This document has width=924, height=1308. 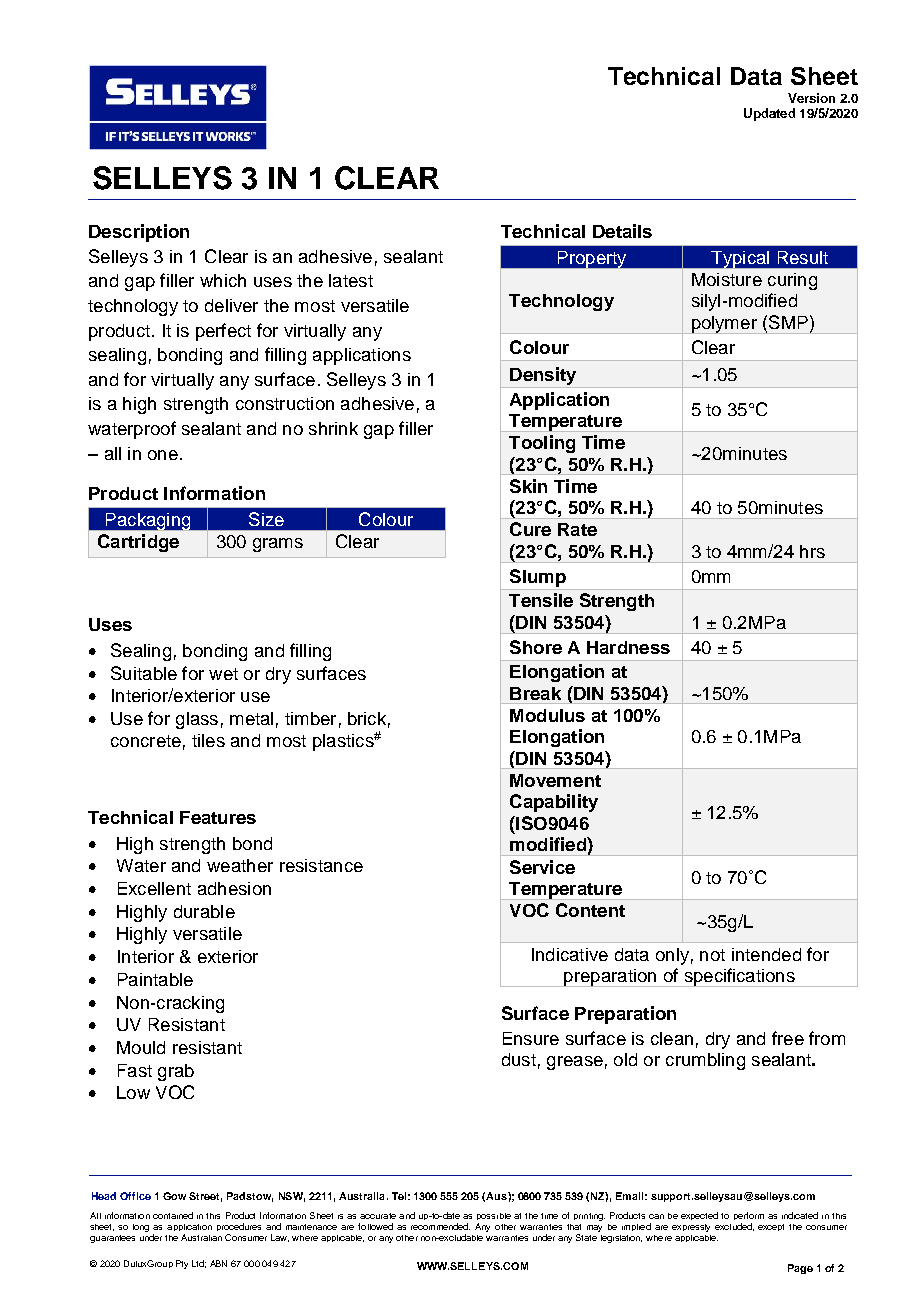 What do you see at coordinates (811, 98) in the document?
I see `Version` at bounding box center [811, 98].
